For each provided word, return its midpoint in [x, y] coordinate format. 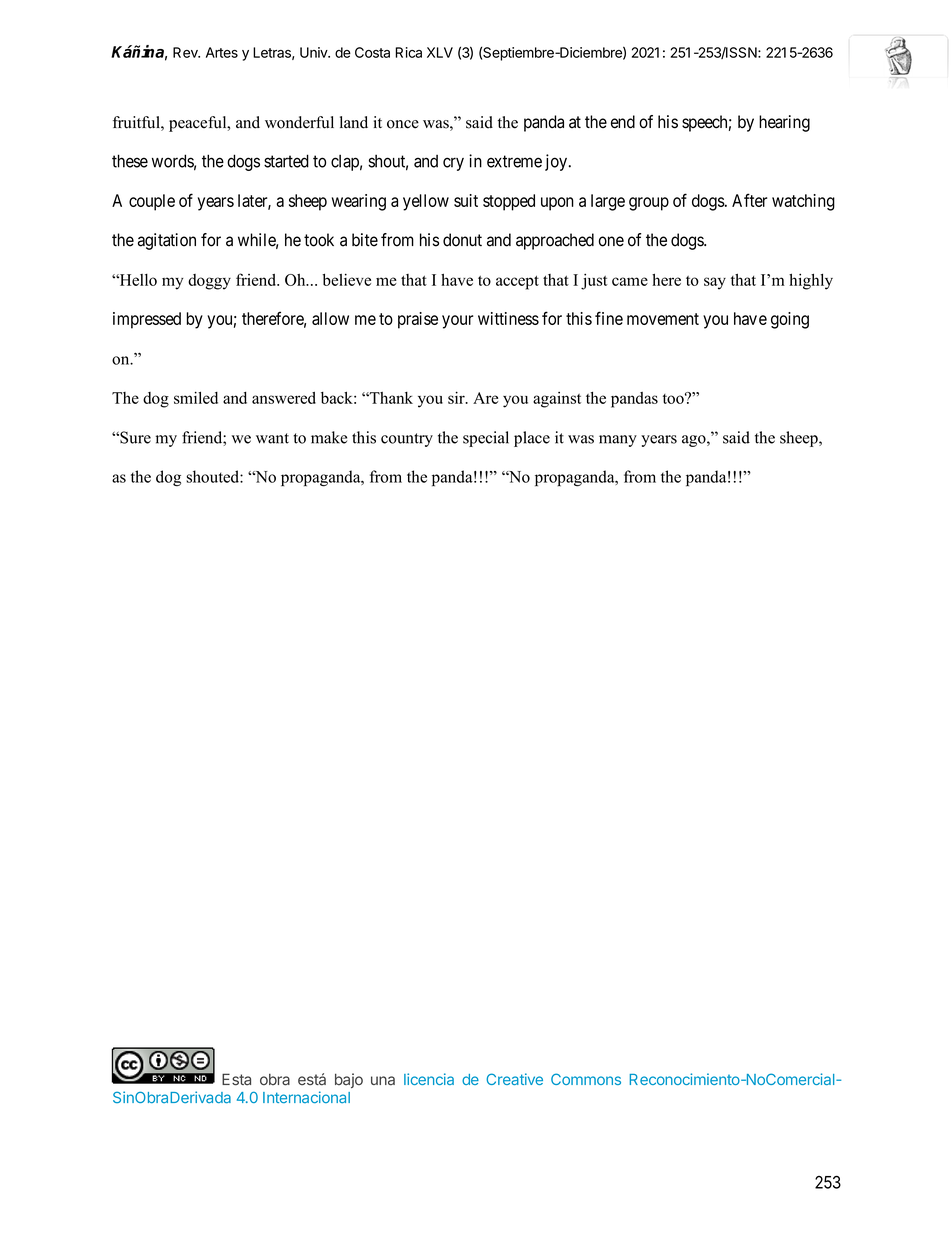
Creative [514, 1079]
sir [457, 397]
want [272, 438]
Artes [222, 52]
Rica [409, 52]
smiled [196, 397]
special [486, 439]
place [532, 439]
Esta [236, 1079]
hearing [784, 123]
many [618, 441]
